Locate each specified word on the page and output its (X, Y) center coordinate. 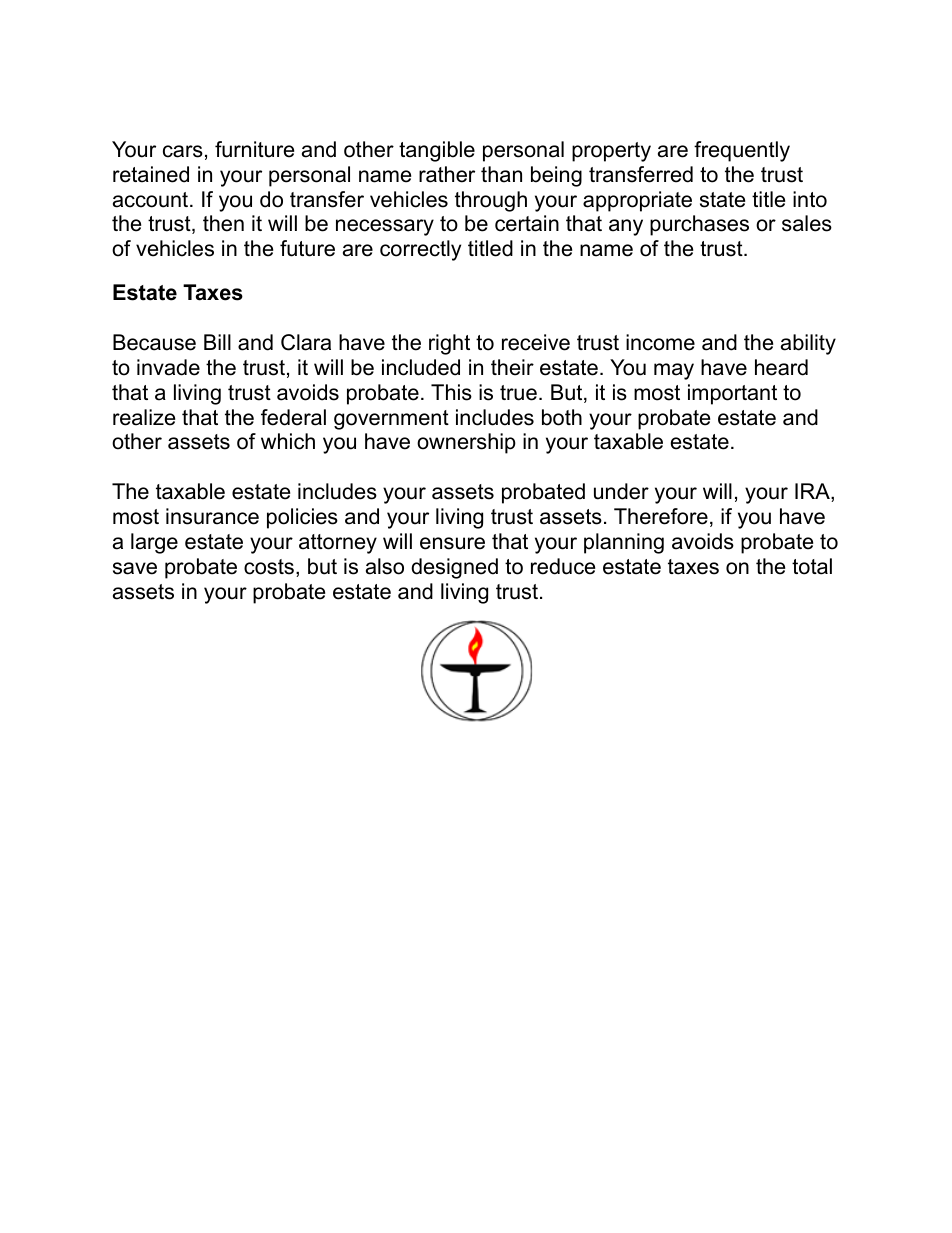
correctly (420, 250)
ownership (466, 443)
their (512, 367)
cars (183, 151)
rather (447, 174)
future (307, 248)
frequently (742, 151)
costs (269, 567)
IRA (813, 492)
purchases (699, 225)
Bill (217, 342)
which (288, 441)
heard (781, 367)
